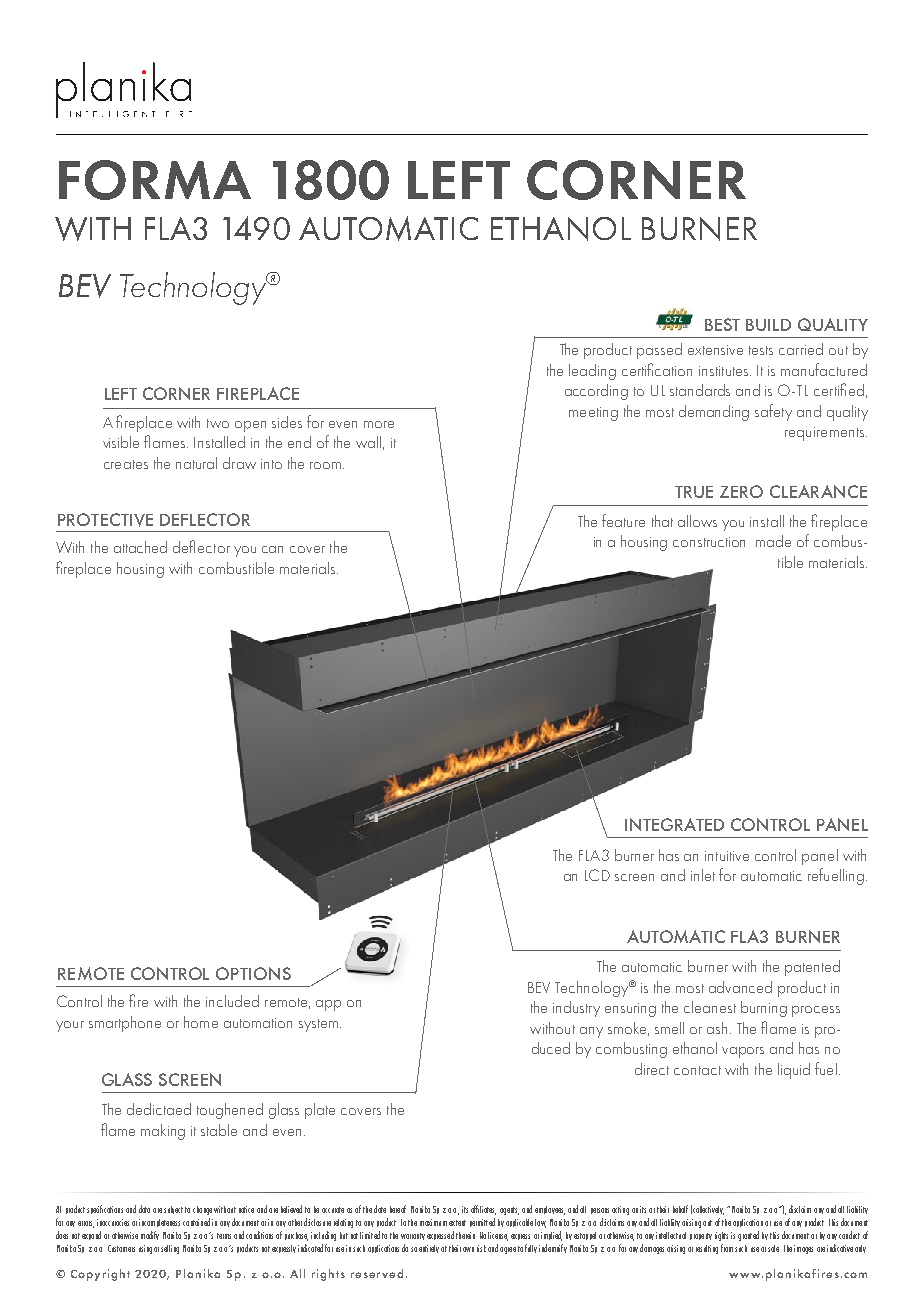 Image resolution: width=924 pixels, height=1308 pixels. What do you see at coordinates (155, 180) in the screenshot?
I see `FORMA` at bounding box center [155, 180].
